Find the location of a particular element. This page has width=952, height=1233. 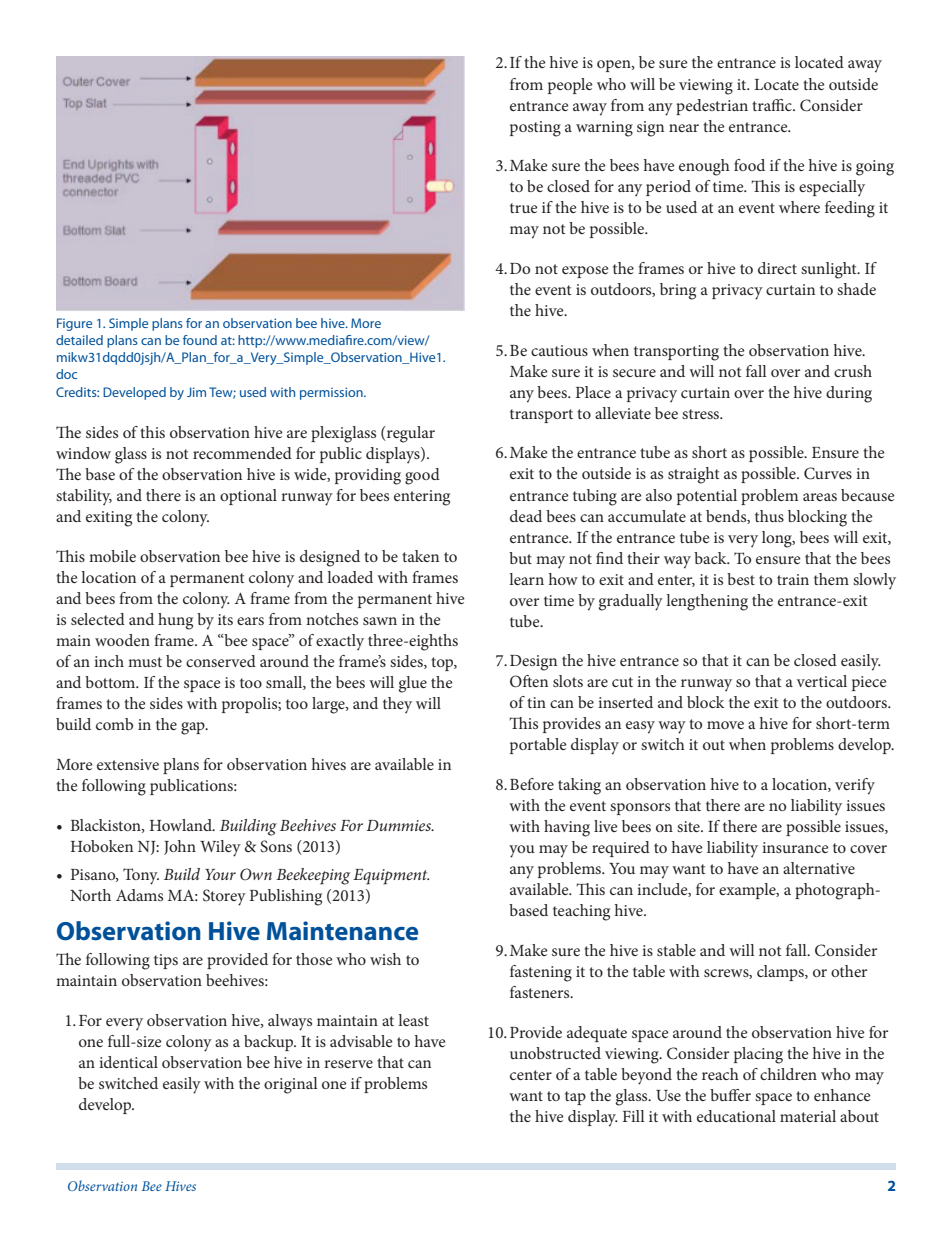

identical is located at coordinates (128, 1062).
